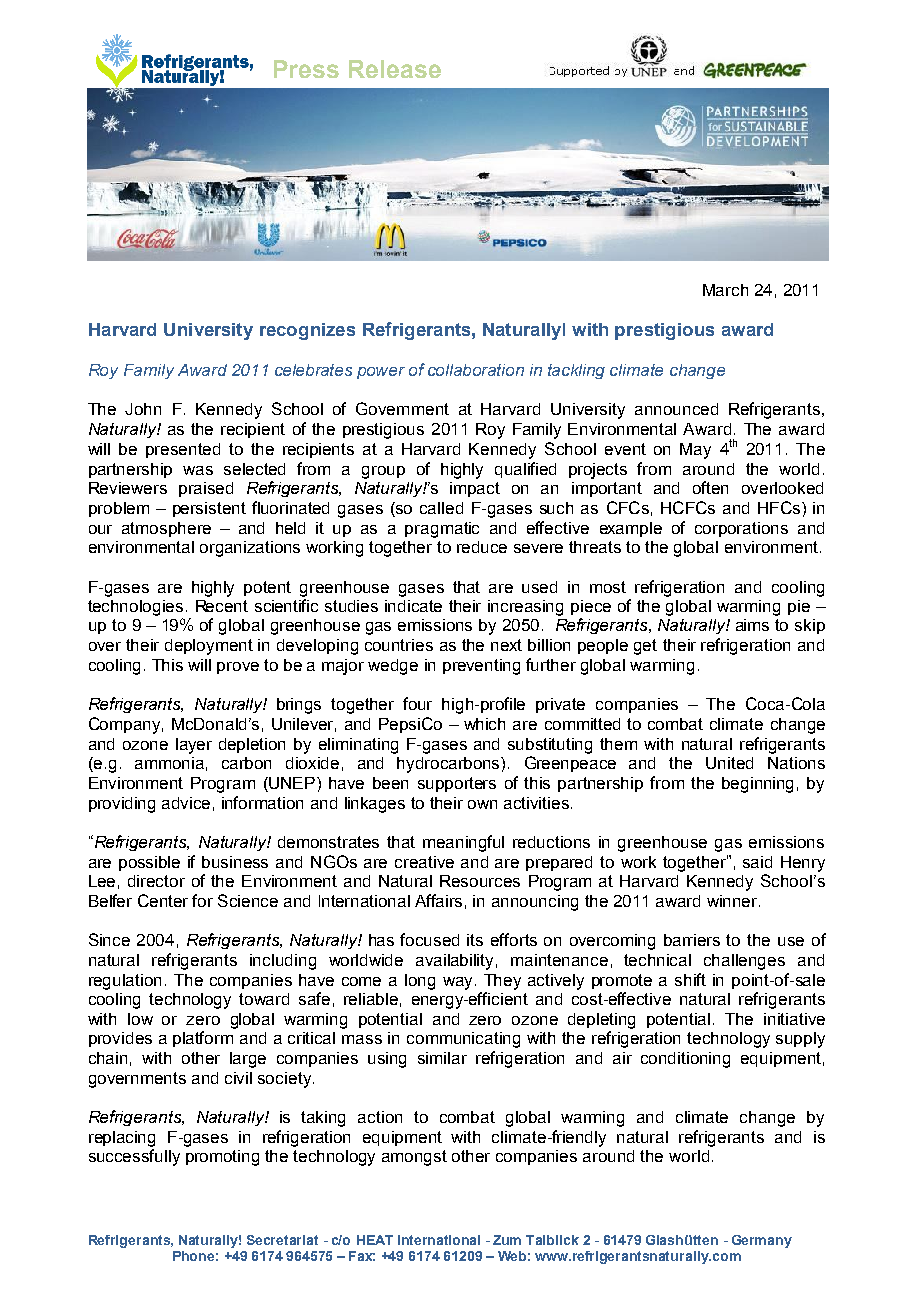  I want to click on Release, so click(395, 69).
